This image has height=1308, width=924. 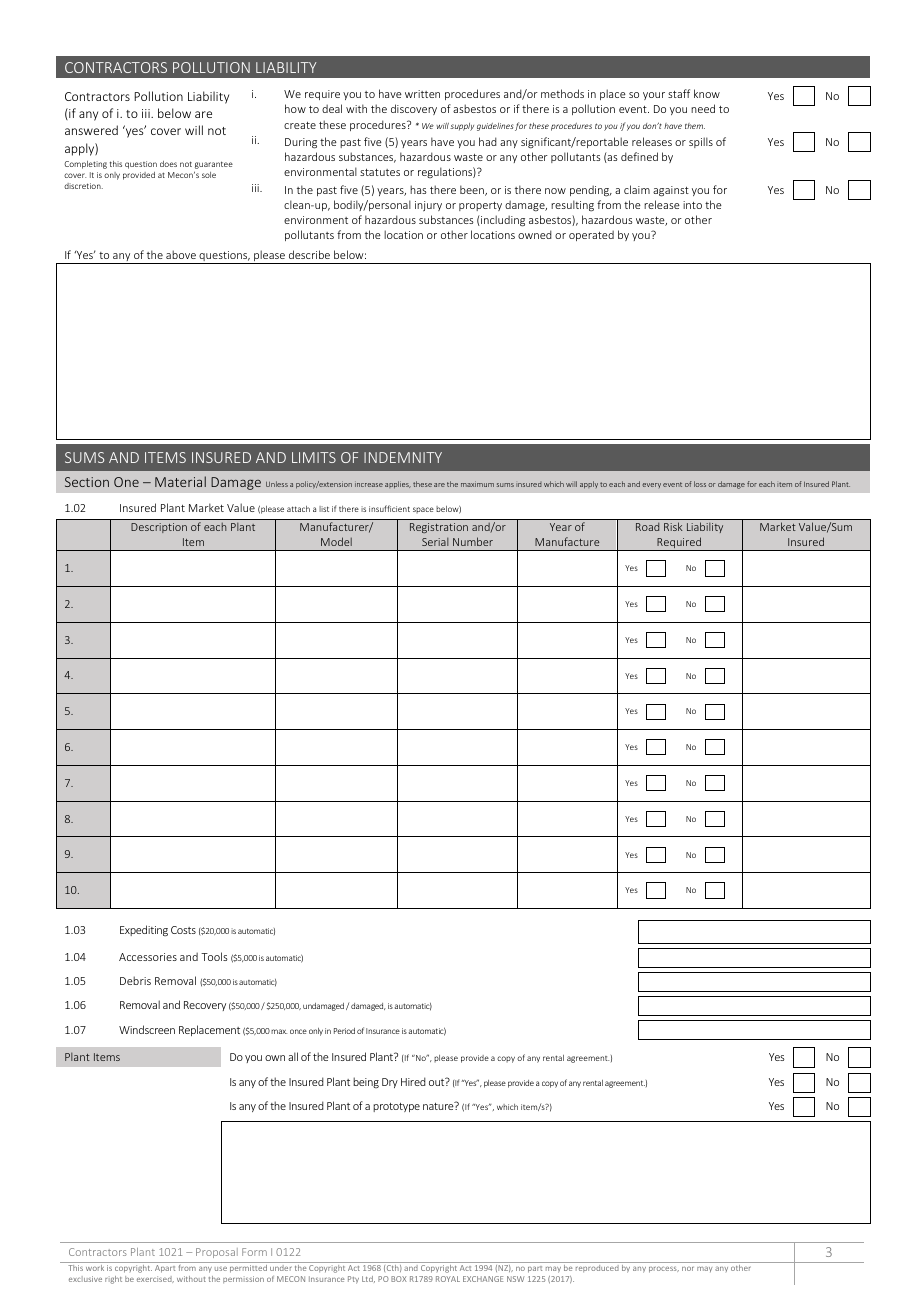 What do you see at coordinates (651, 485) in the image?
I see `every` at bounding box center [651, 485].
